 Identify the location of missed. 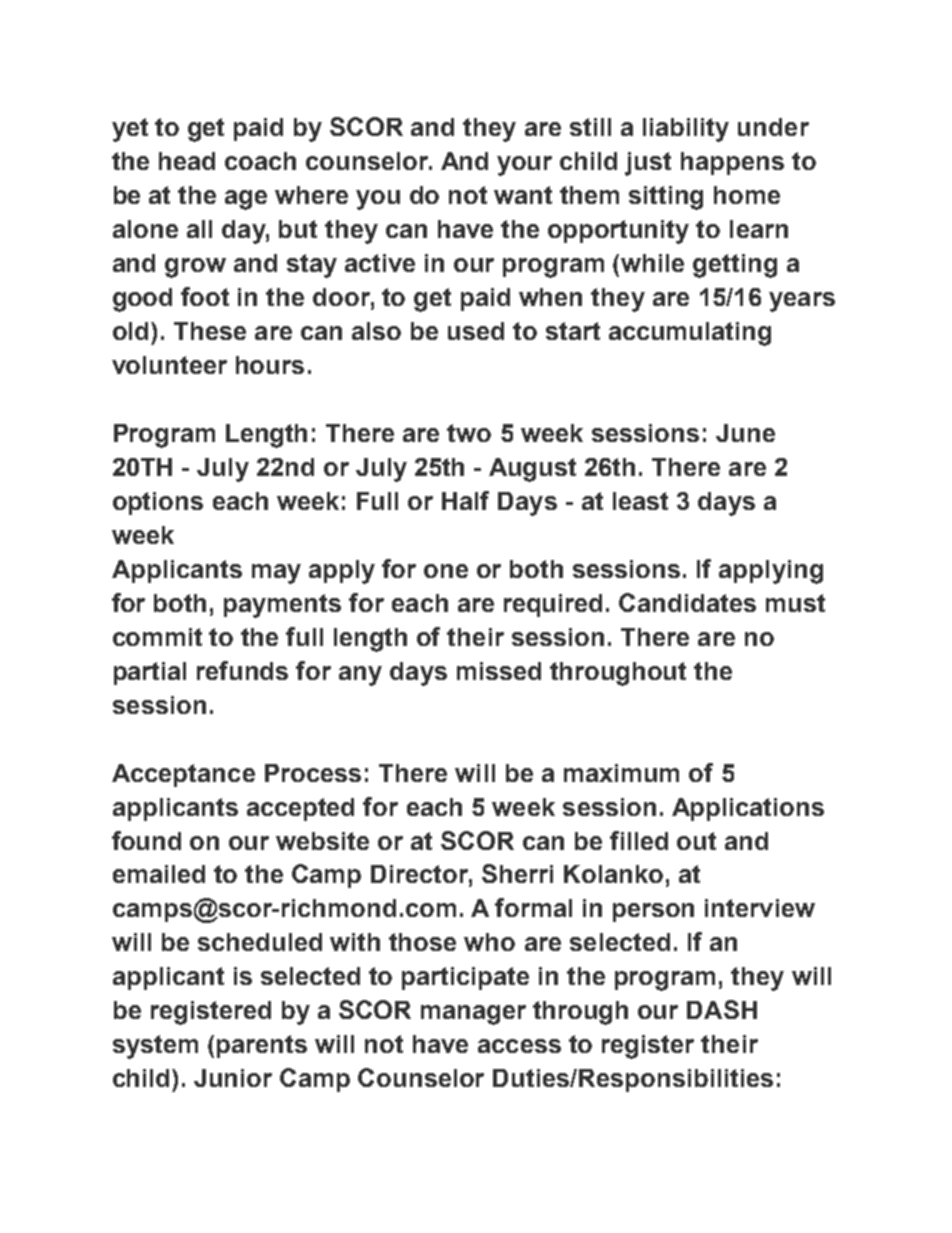
(499, 671).
